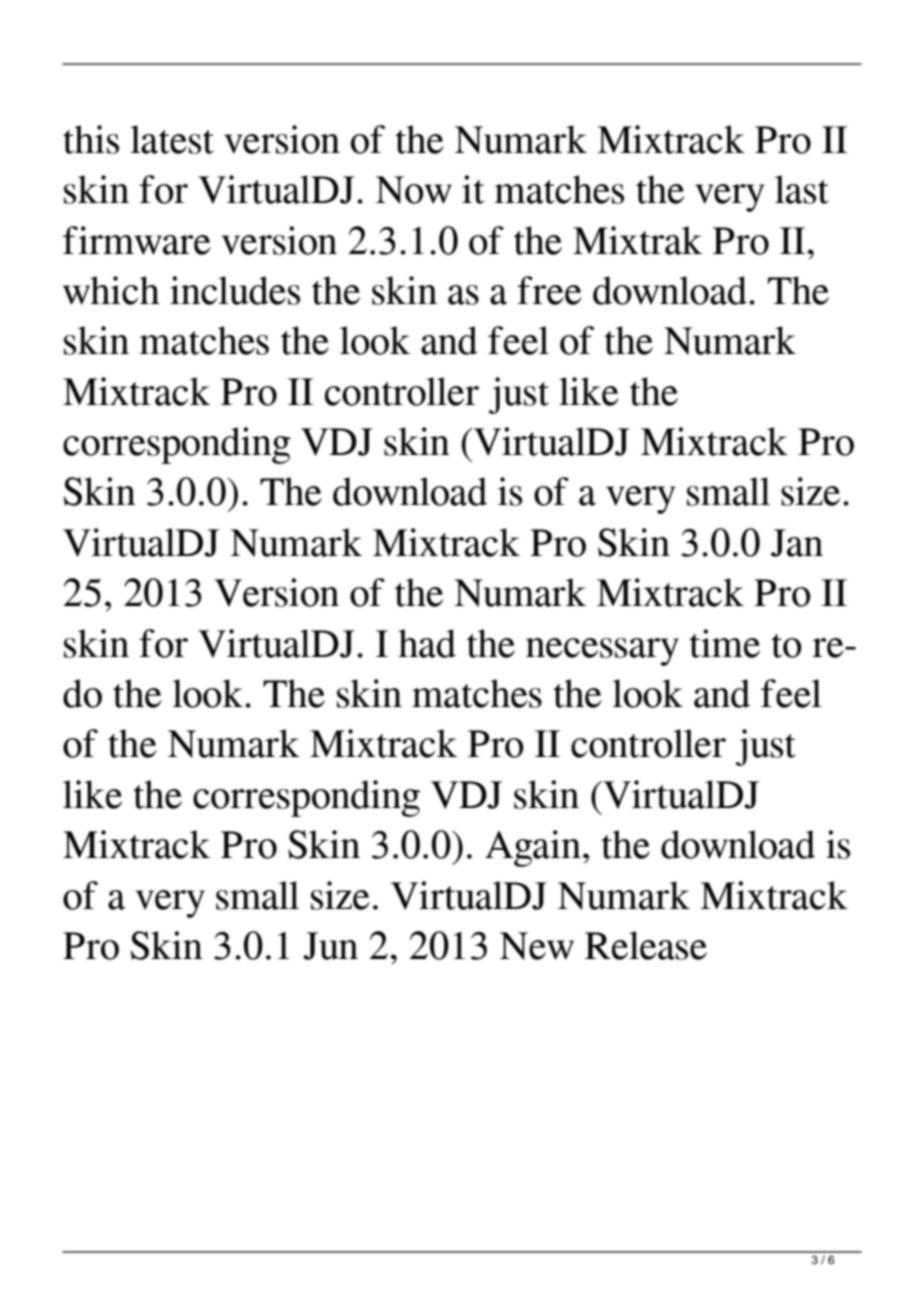  I want to click on time, so click(724, 643).
